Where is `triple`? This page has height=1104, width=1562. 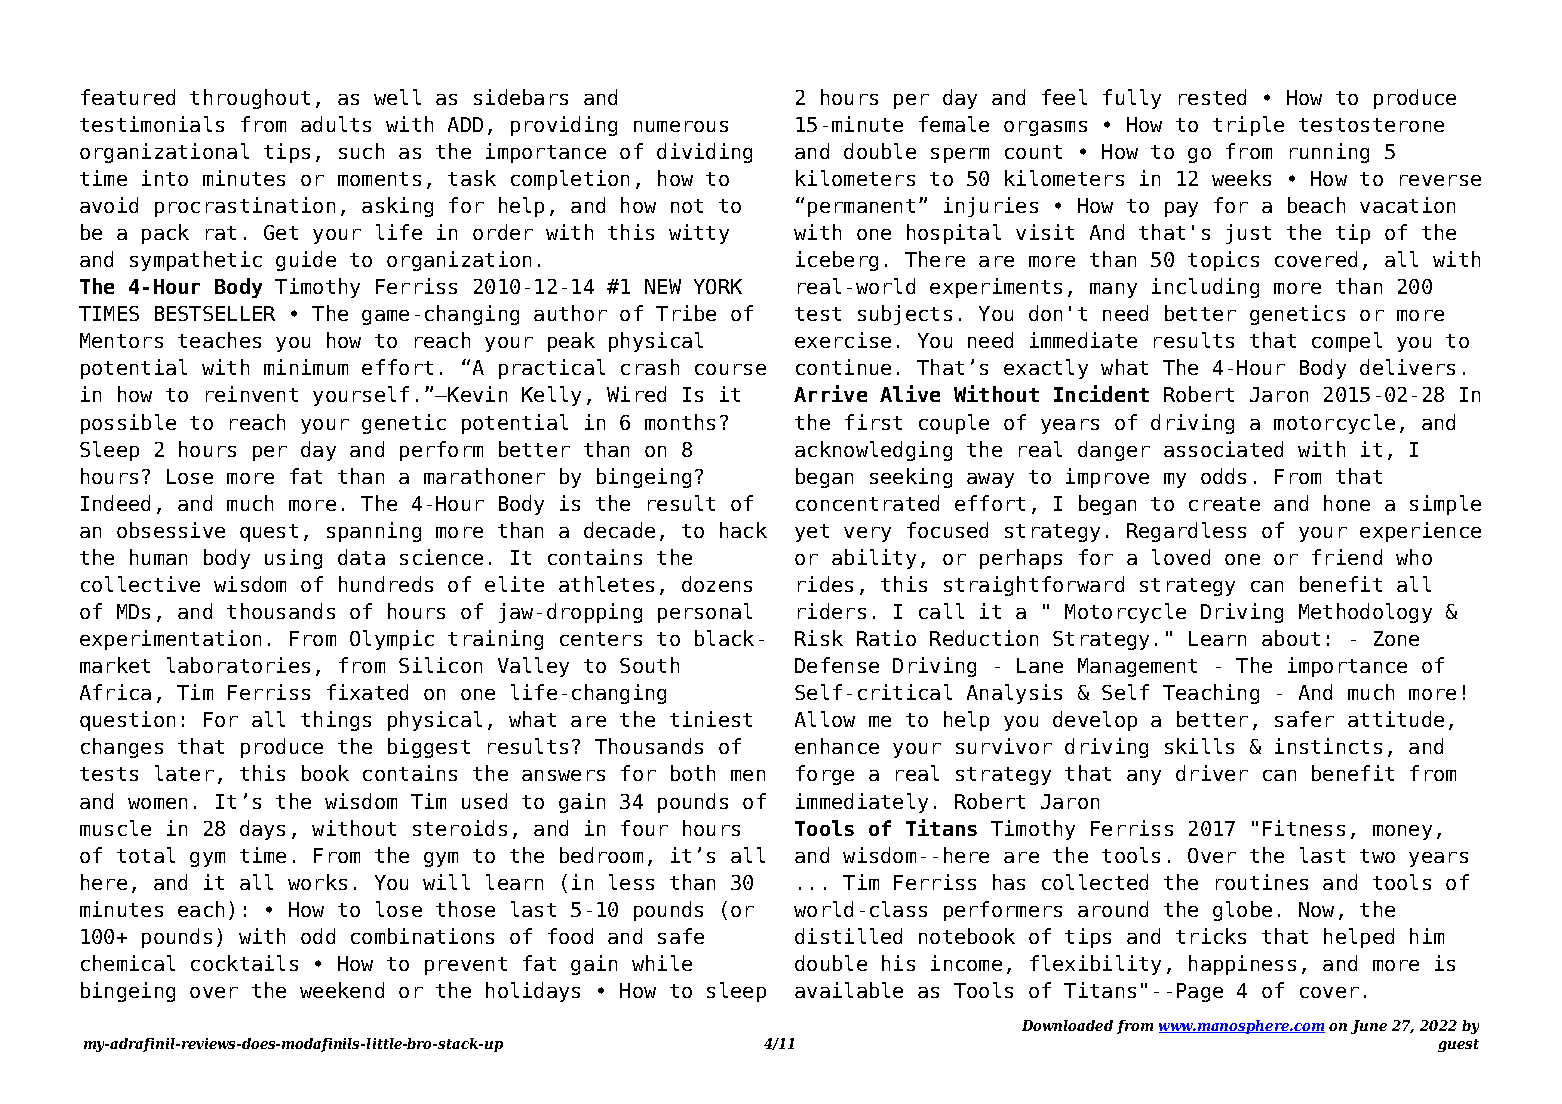 triple is located at coordinates (1248, 126).
